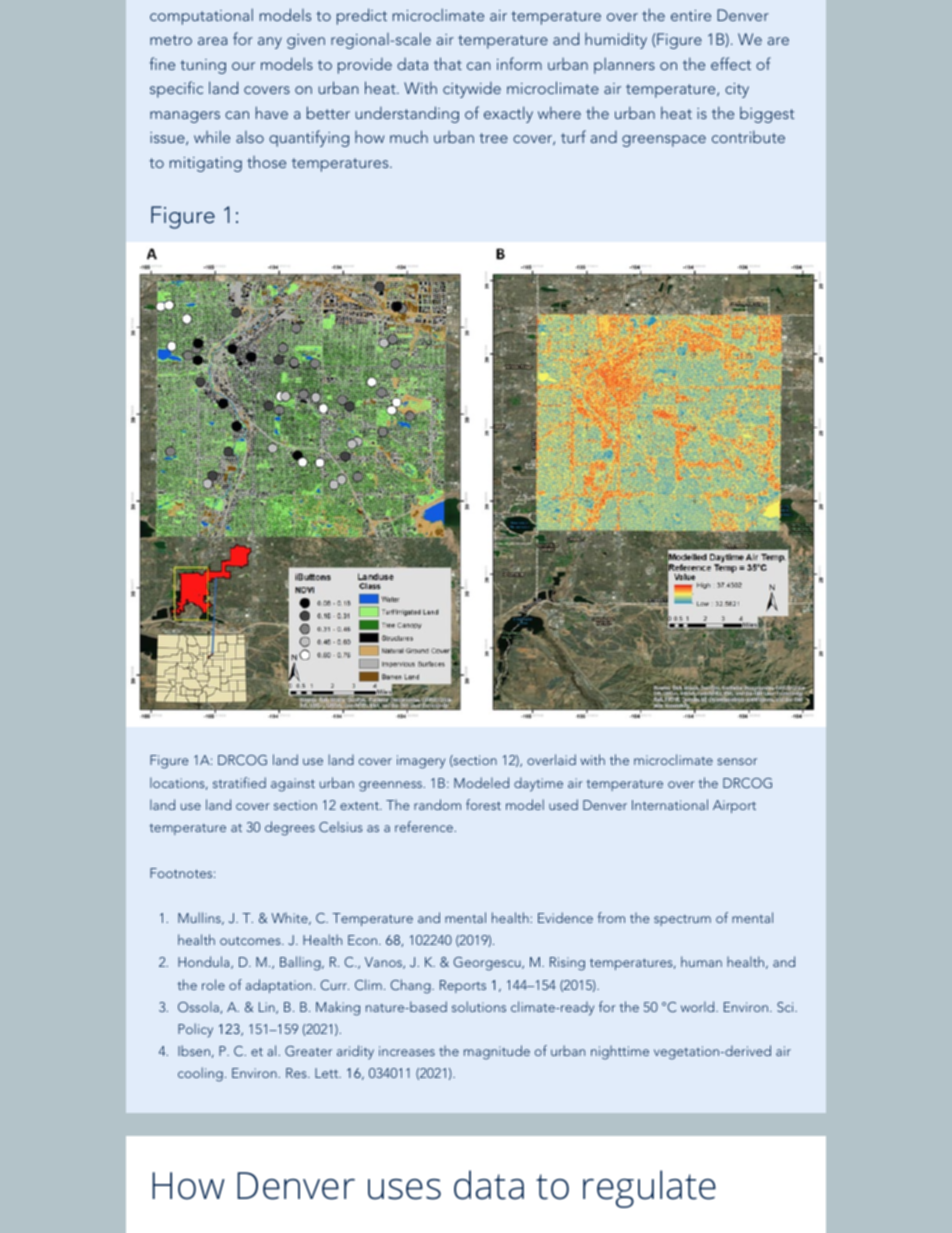  I want to click on tree, so click(493, 138).
